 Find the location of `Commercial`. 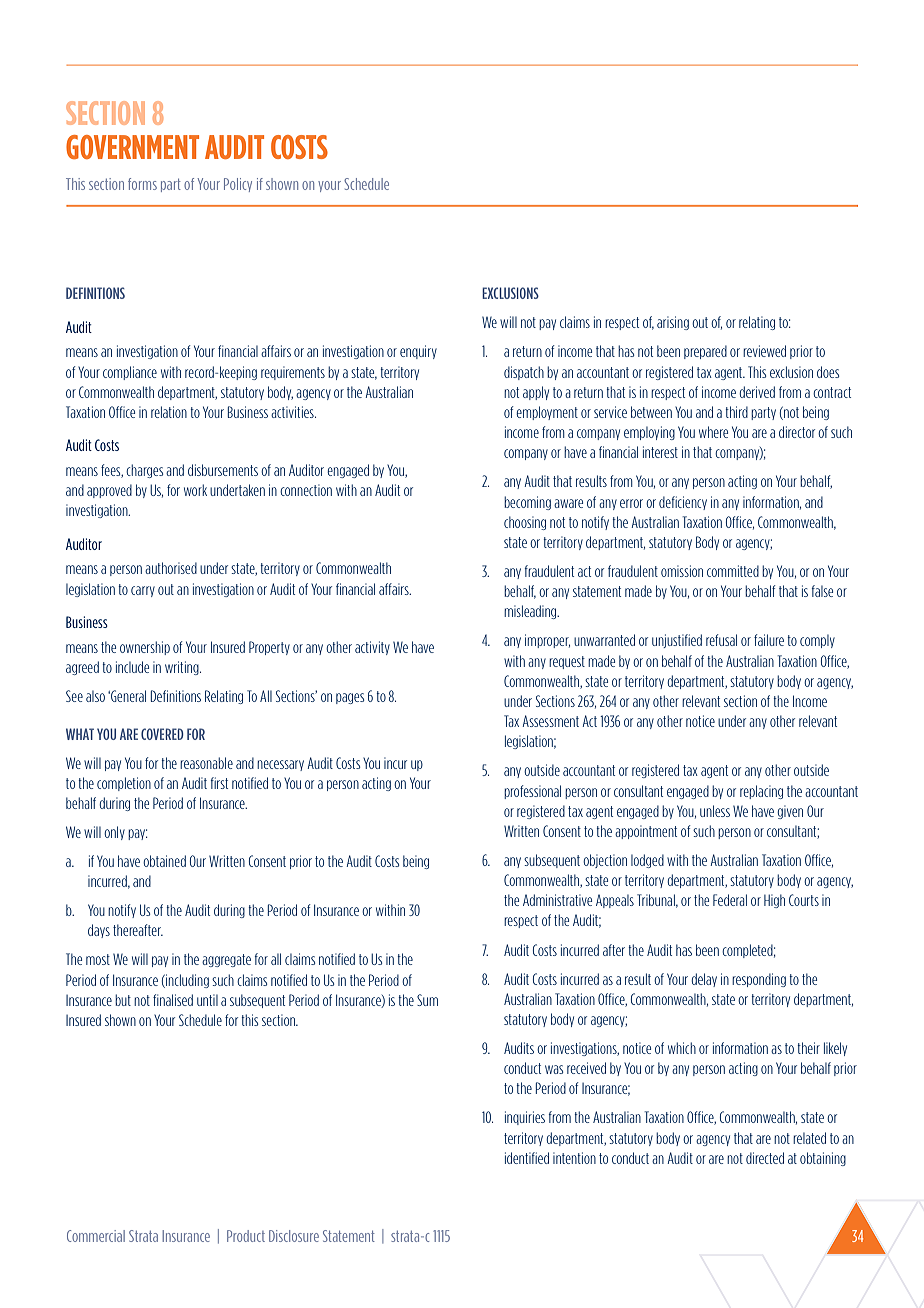

Commercial is located at coordinates (96, 1236).
